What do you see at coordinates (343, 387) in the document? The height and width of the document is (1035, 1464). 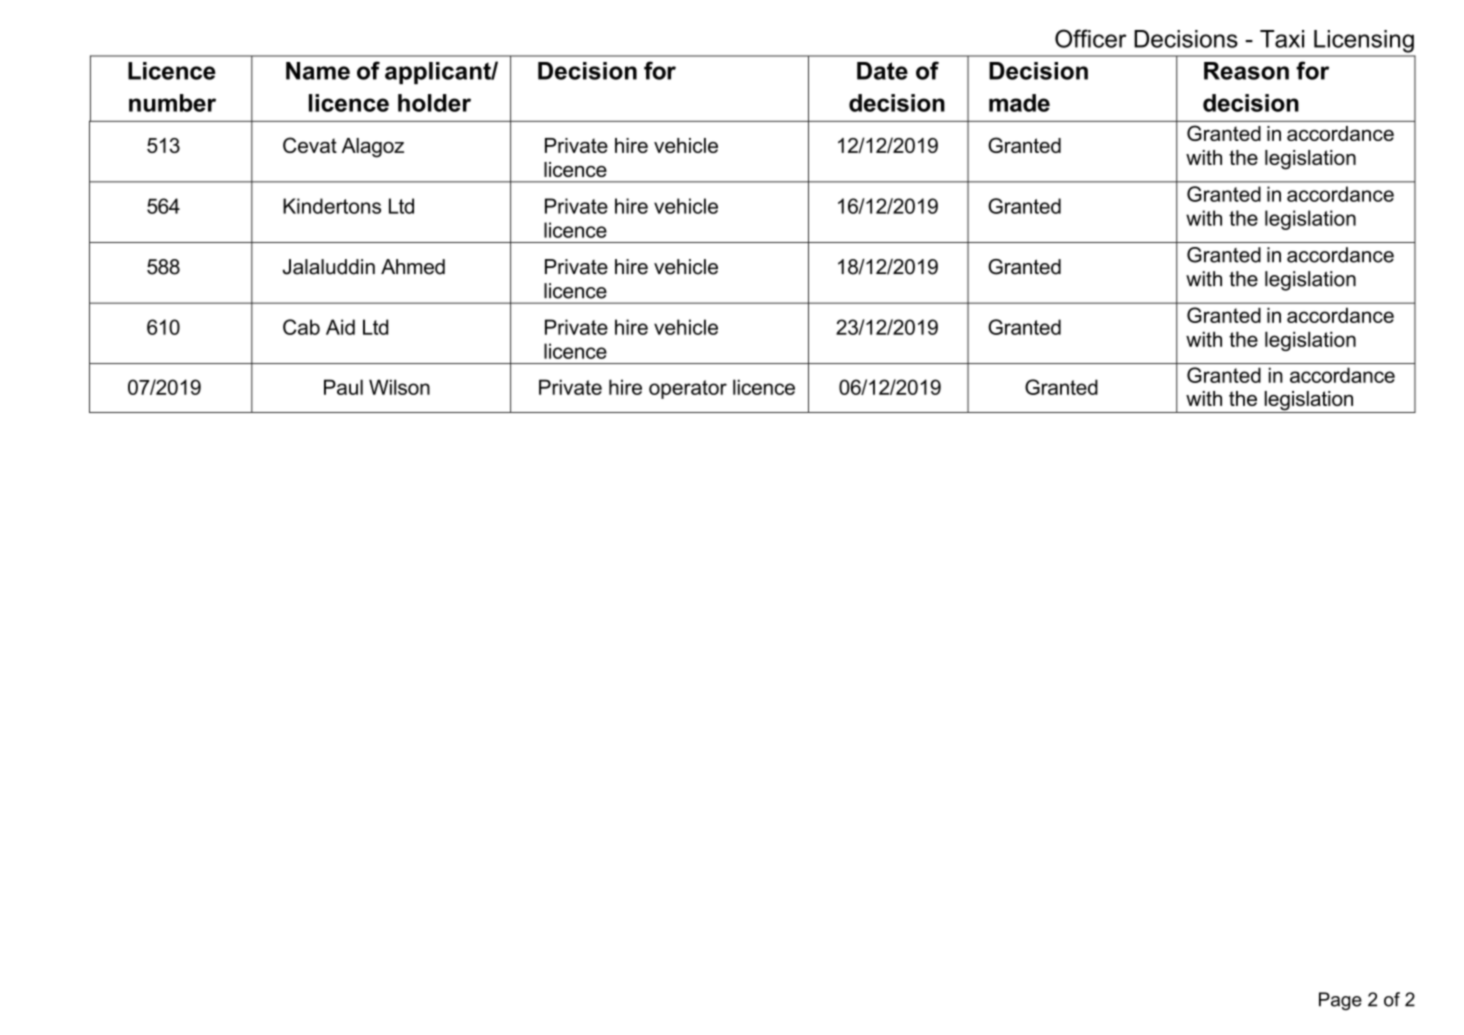 I see `Paul` at bounding box center [343, 387].
